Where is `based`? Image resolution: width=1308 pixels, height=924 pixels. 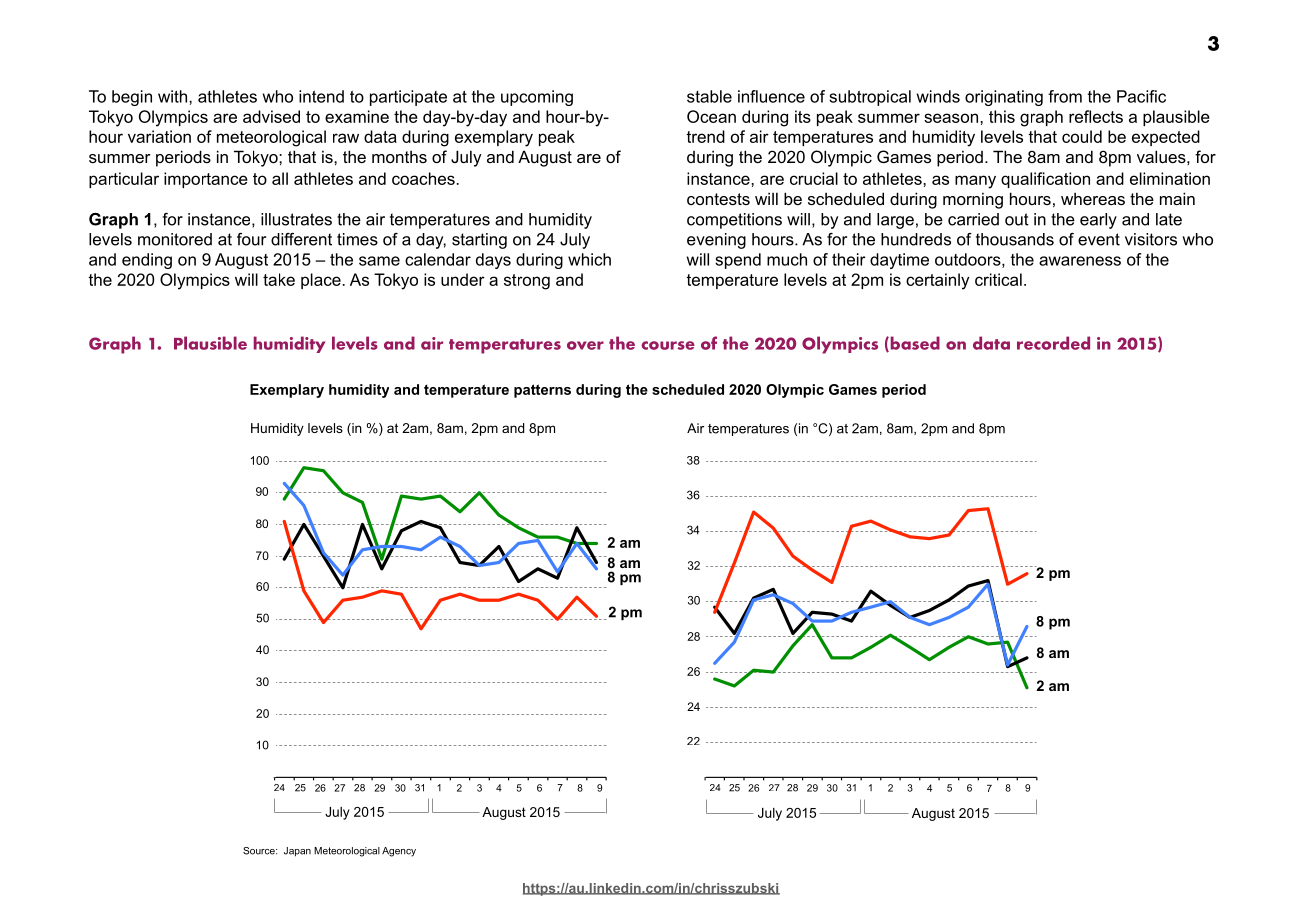 based is located at coordinates (914, 344).
